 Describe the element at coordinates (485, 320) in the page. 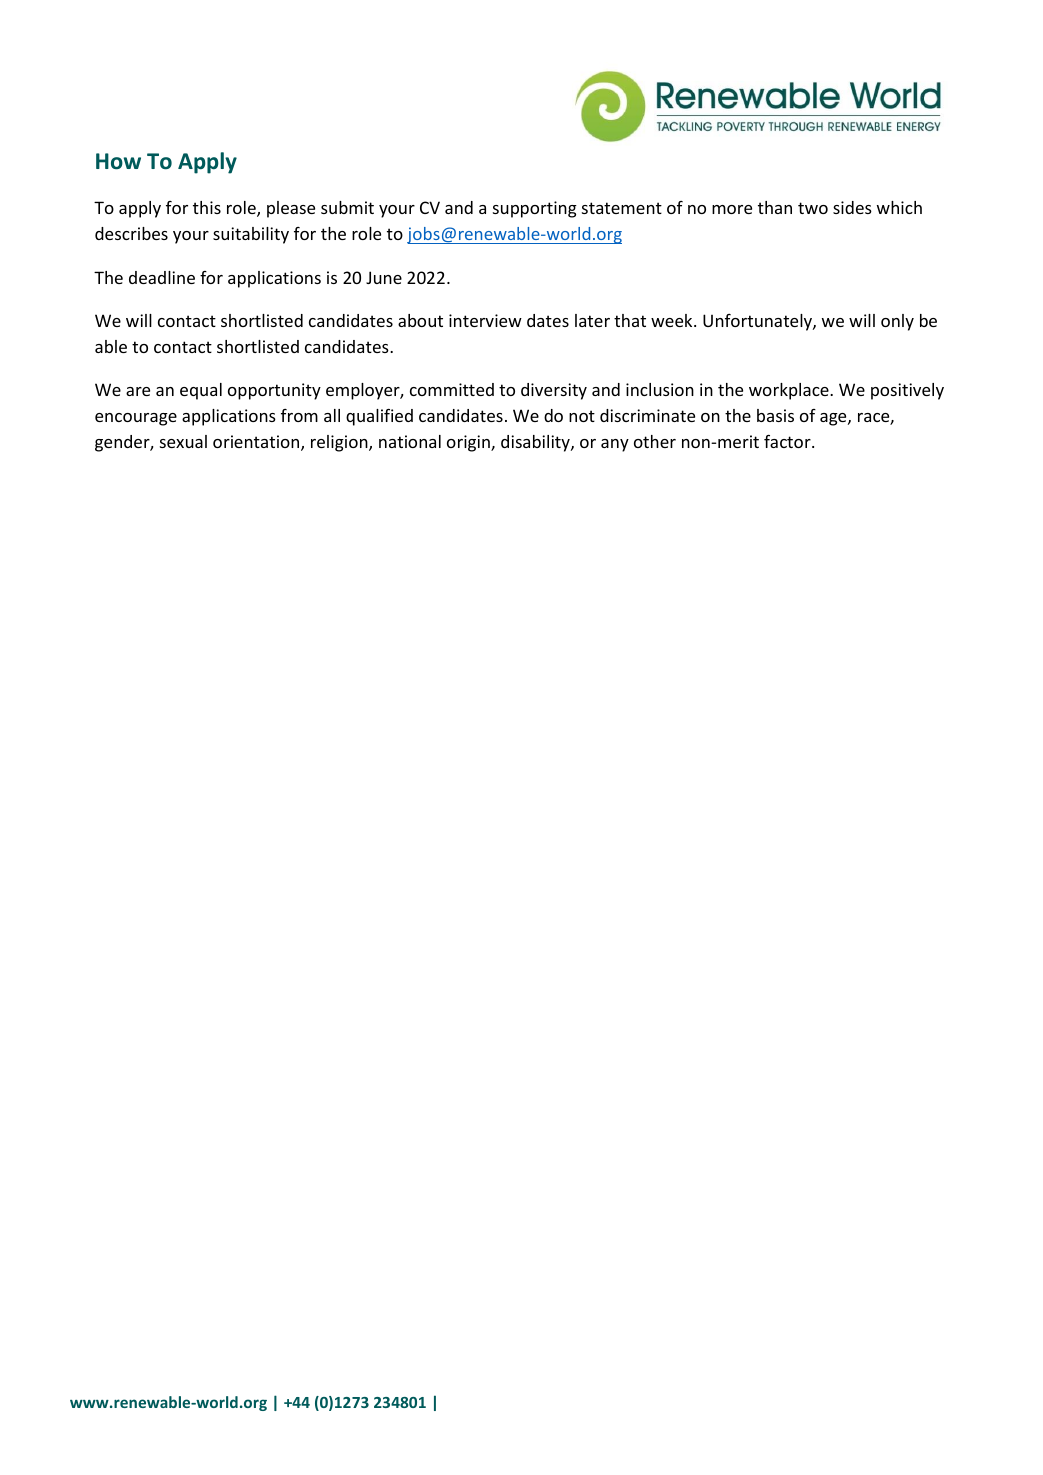

I see `interview` at that location.
